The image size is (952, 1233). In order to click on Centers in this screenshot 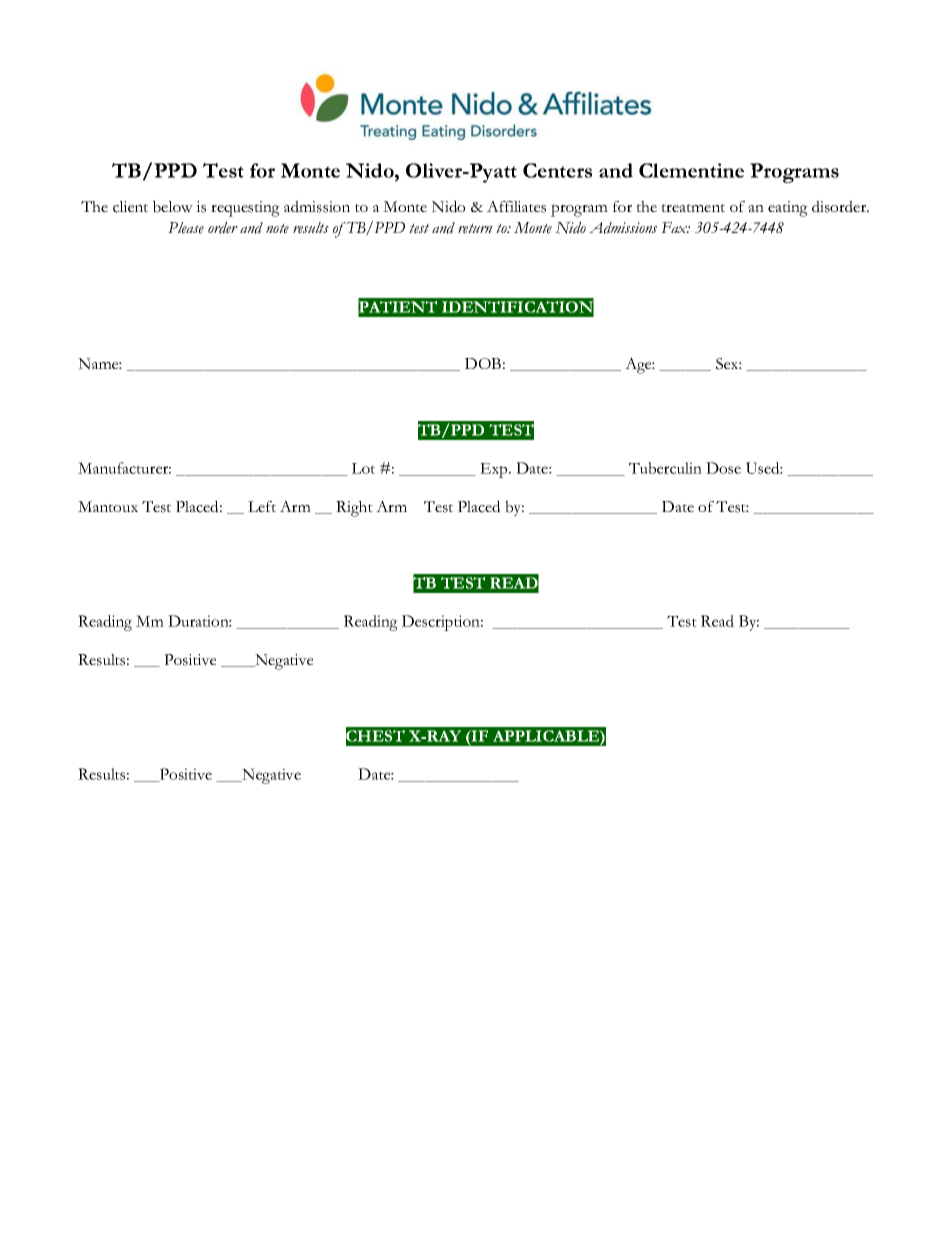, I will do `click(557, 170)`.
